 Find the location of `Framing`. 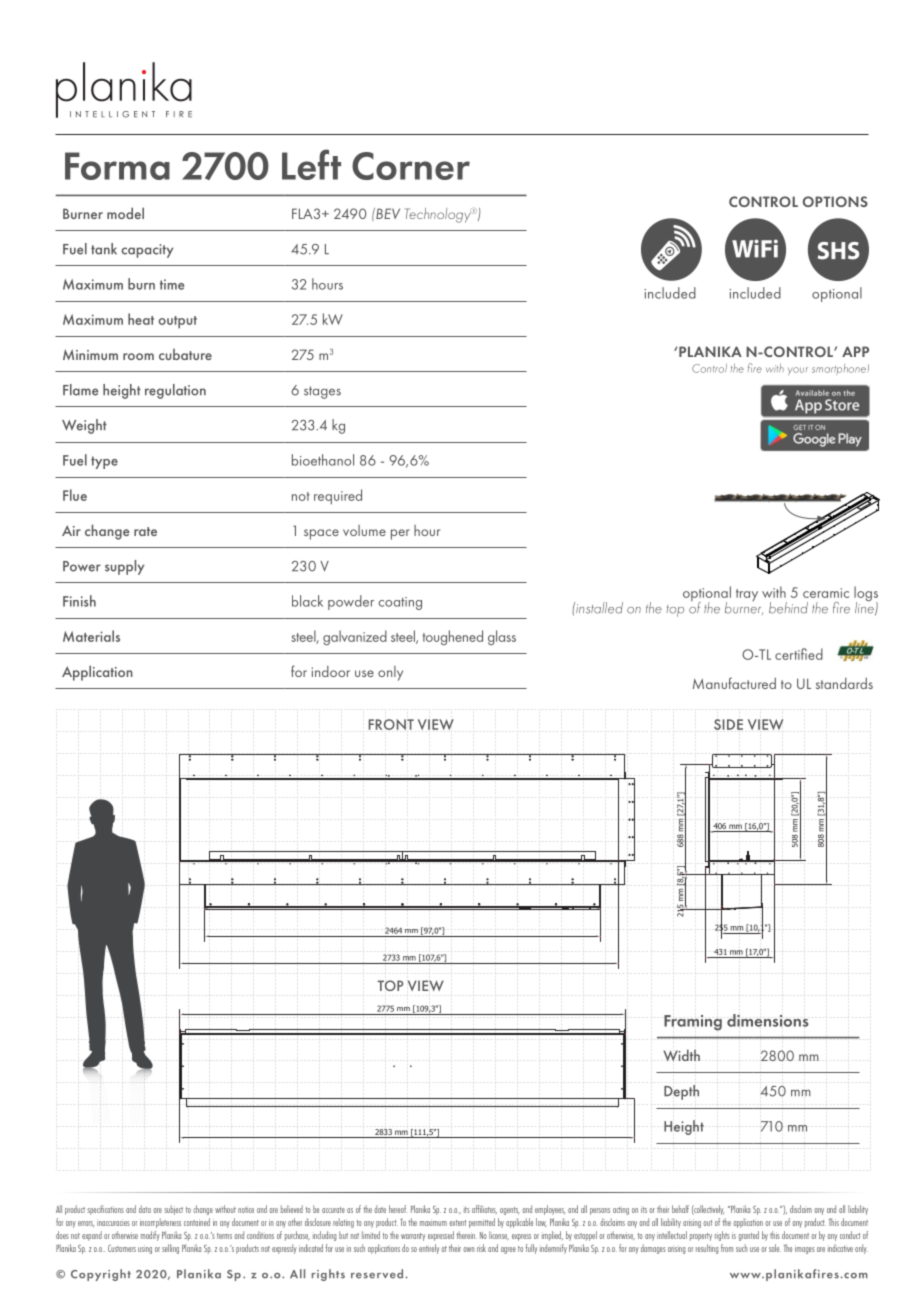

Framing is located at coordinates (693, 1023).
